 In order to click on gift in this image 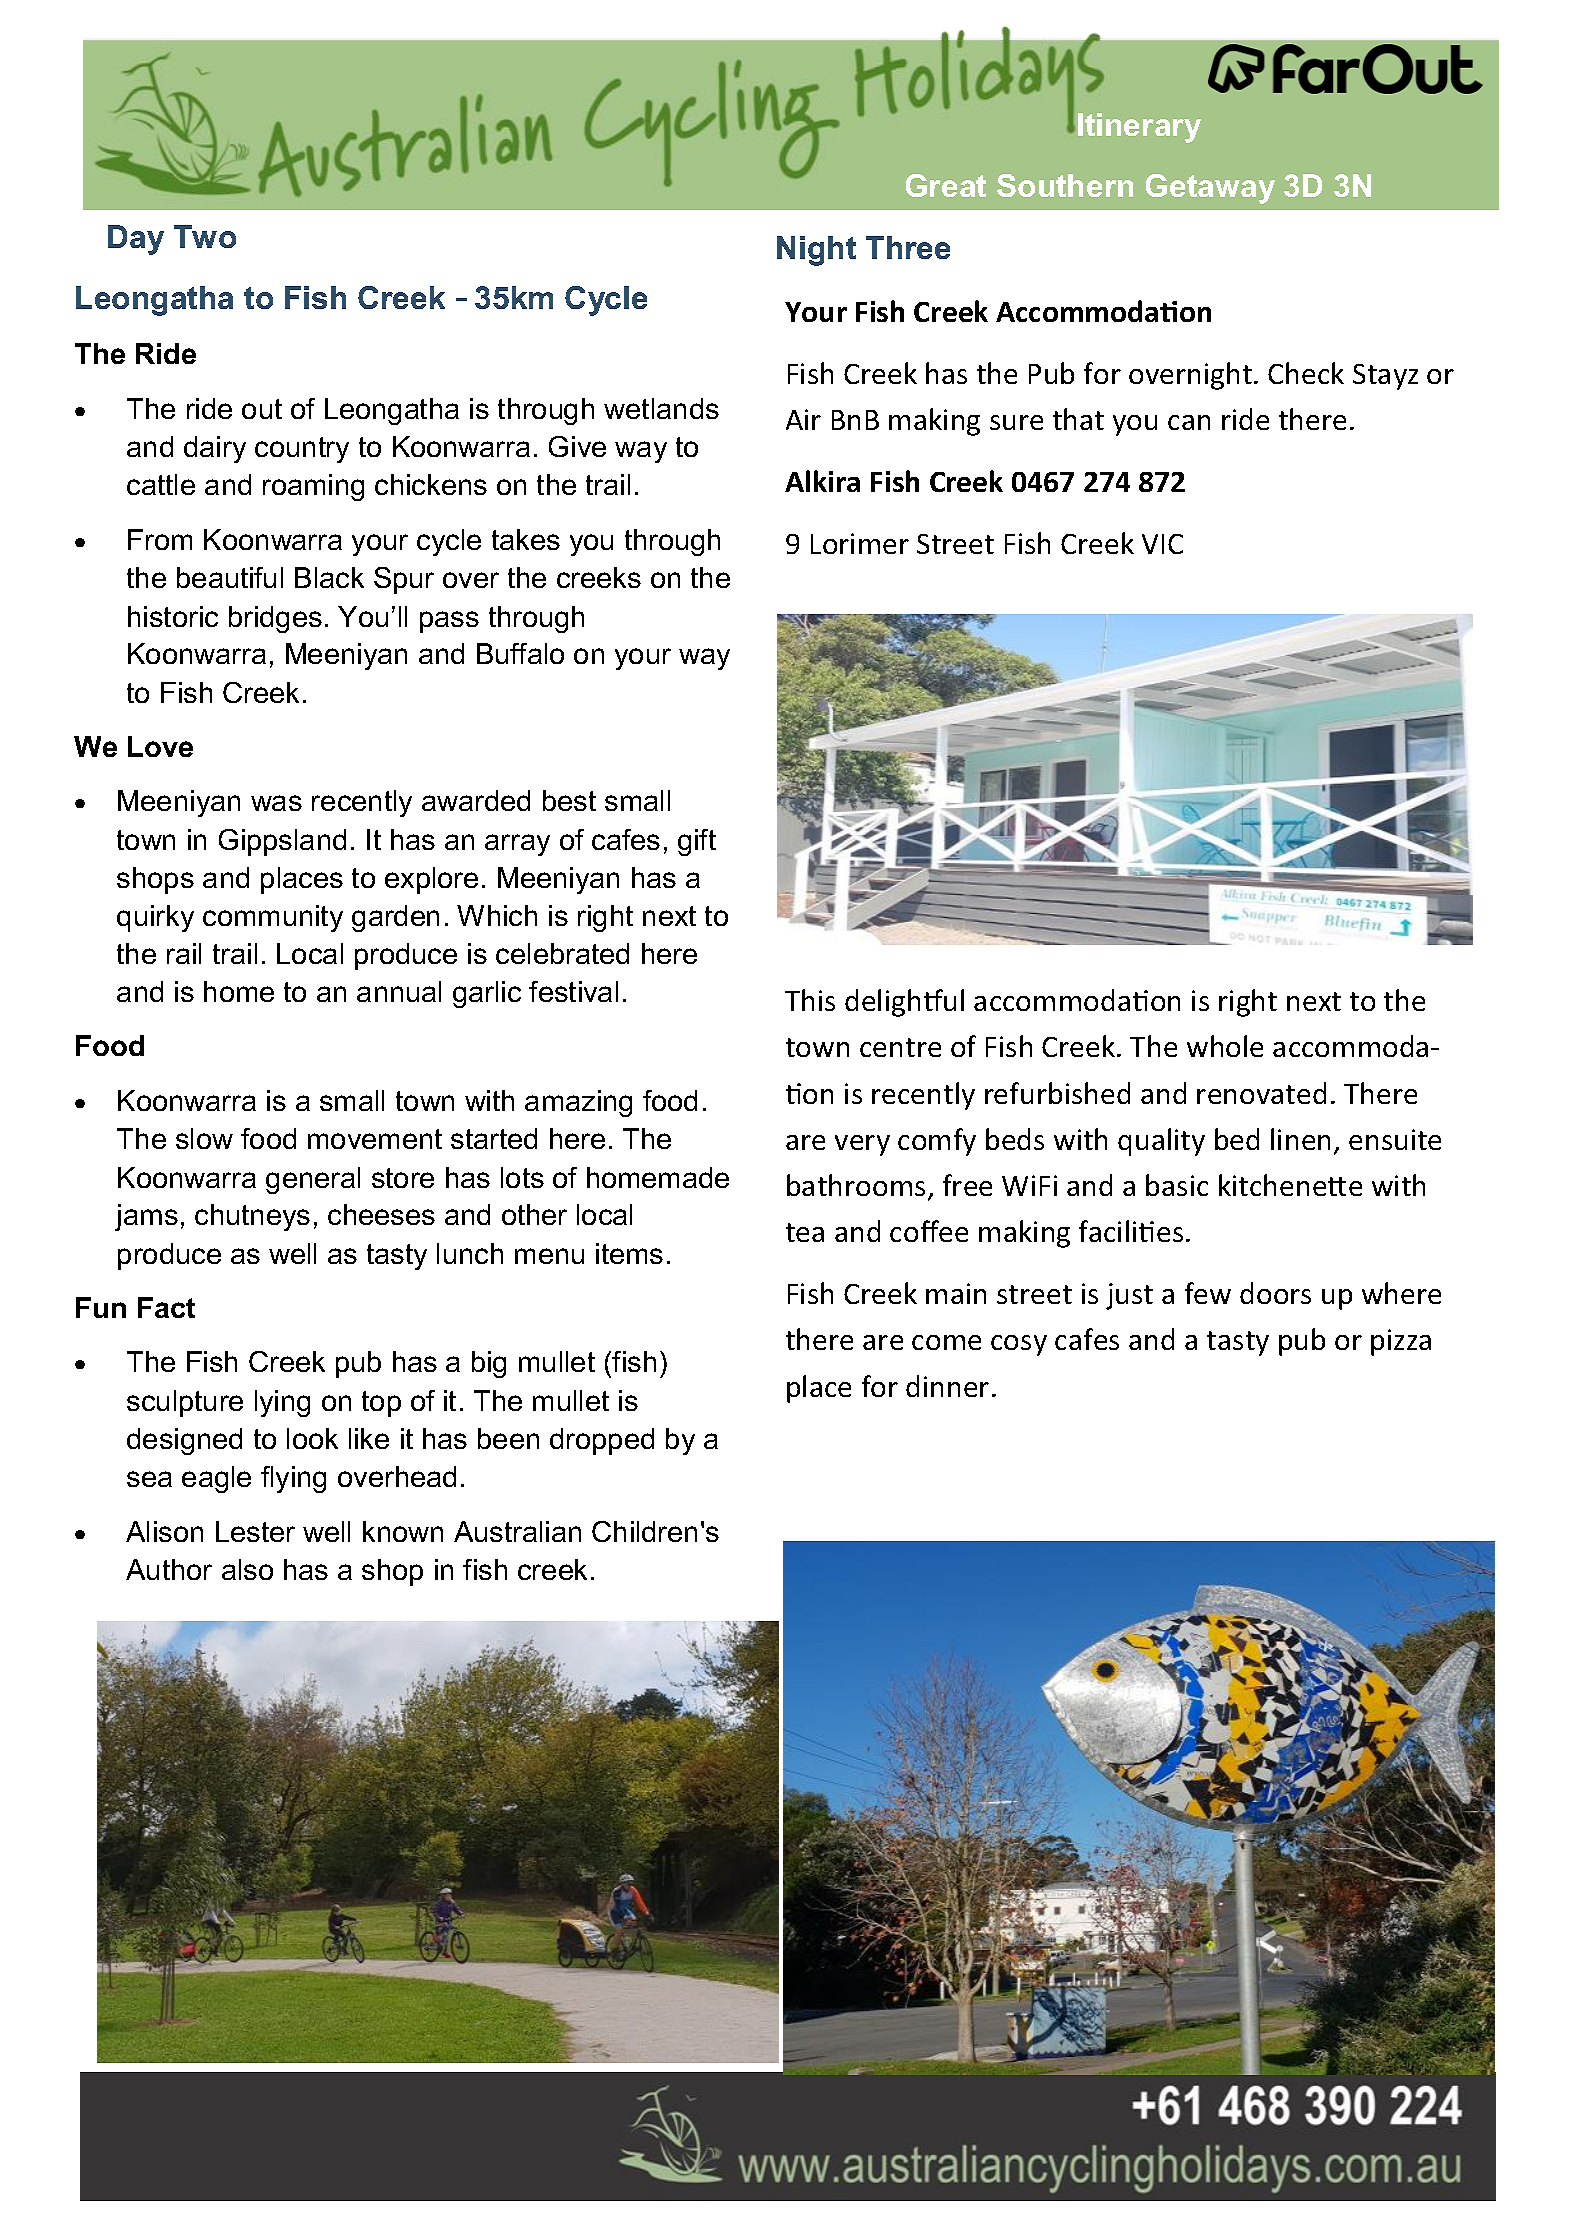, I will do `click(697, 842)`.
